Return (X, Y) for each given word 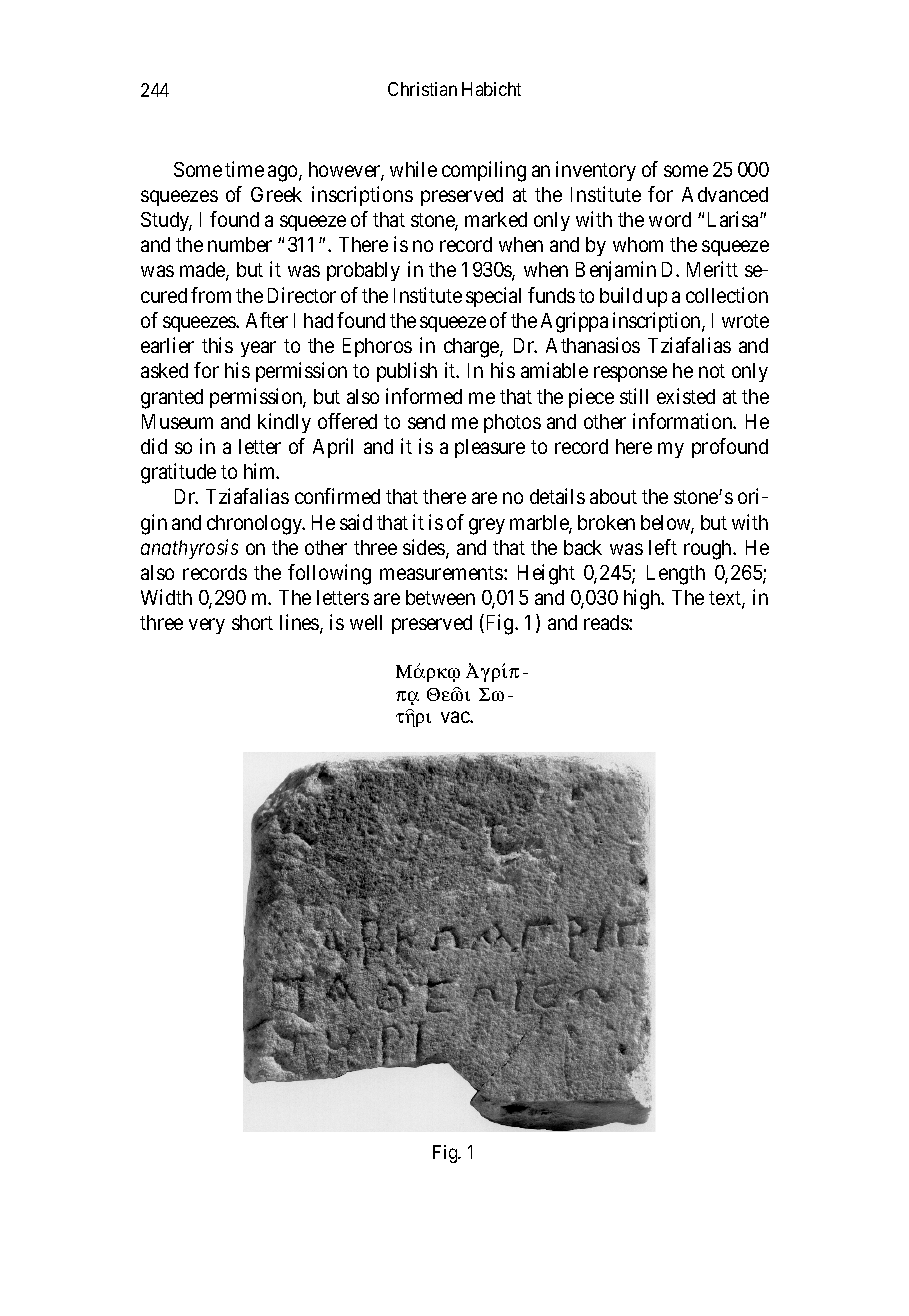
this (217, 345)
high (643, 599)
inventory (596, 171)
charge (472, 348)
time (244, 169)
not (712, 371)
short (252, 622)
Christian (422, 89)
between (440, 597)
